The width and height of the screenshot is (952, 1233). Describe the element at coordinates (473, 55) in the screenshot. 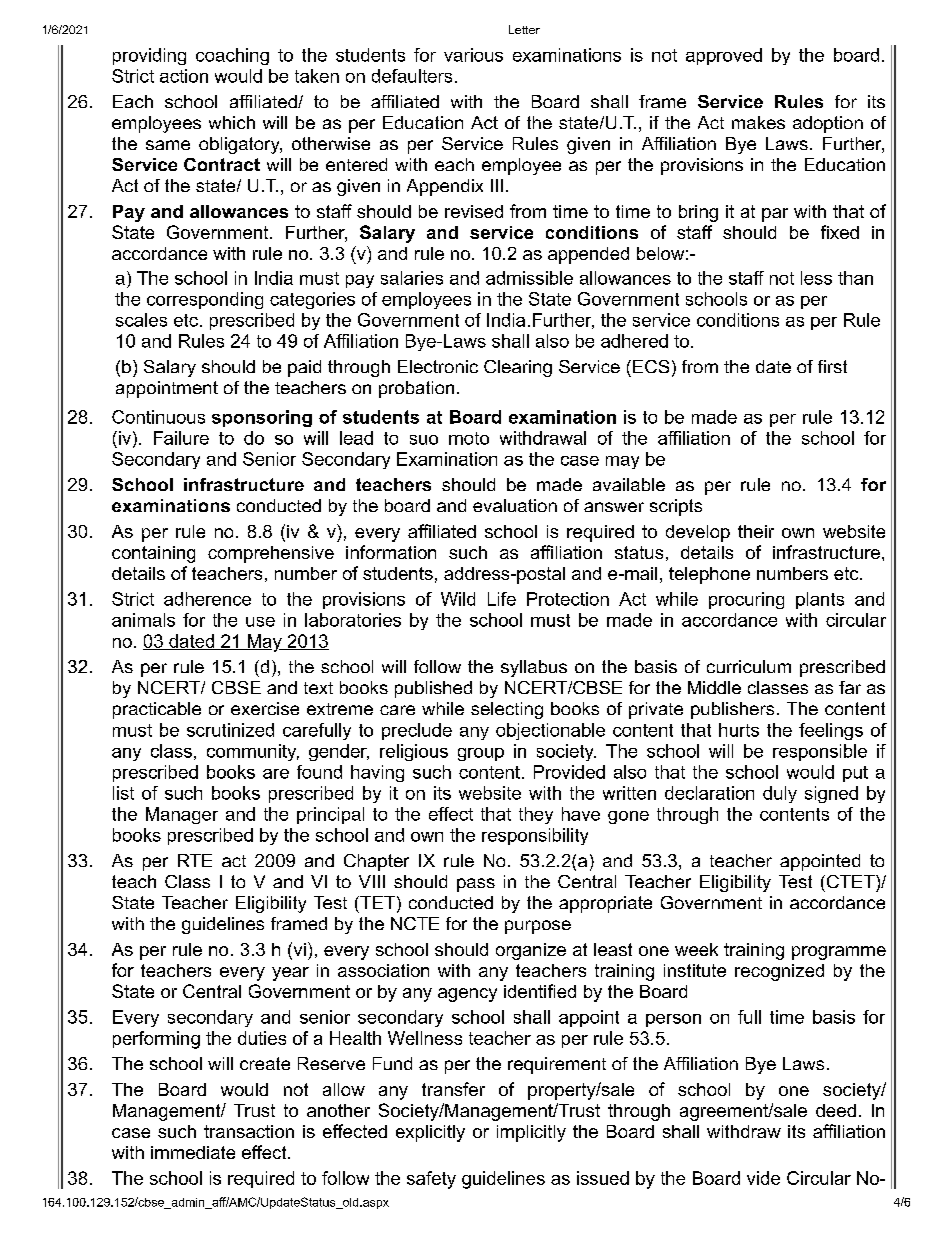

I see `various` at that location.
